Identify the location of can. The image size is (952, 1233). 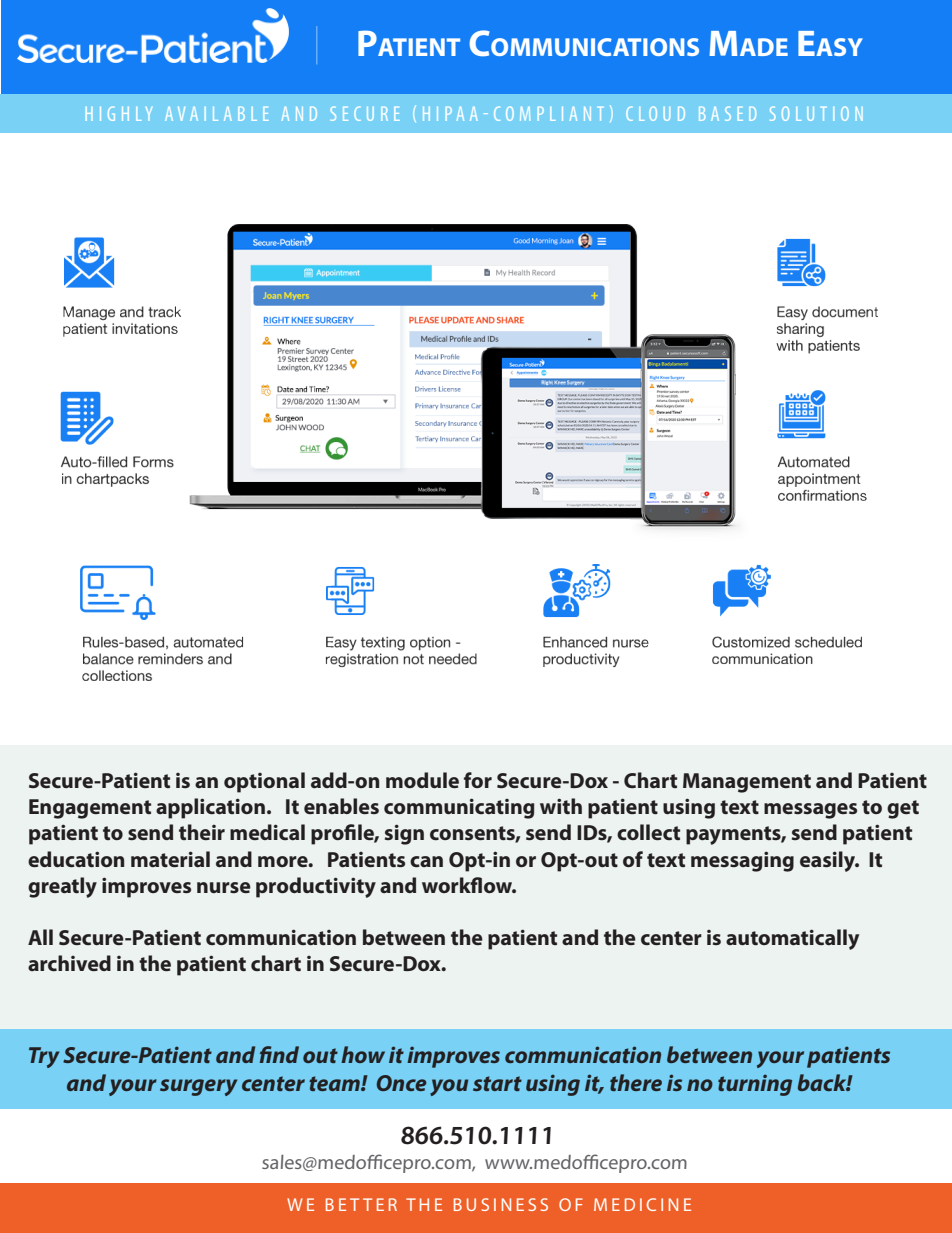
(426, 861).
